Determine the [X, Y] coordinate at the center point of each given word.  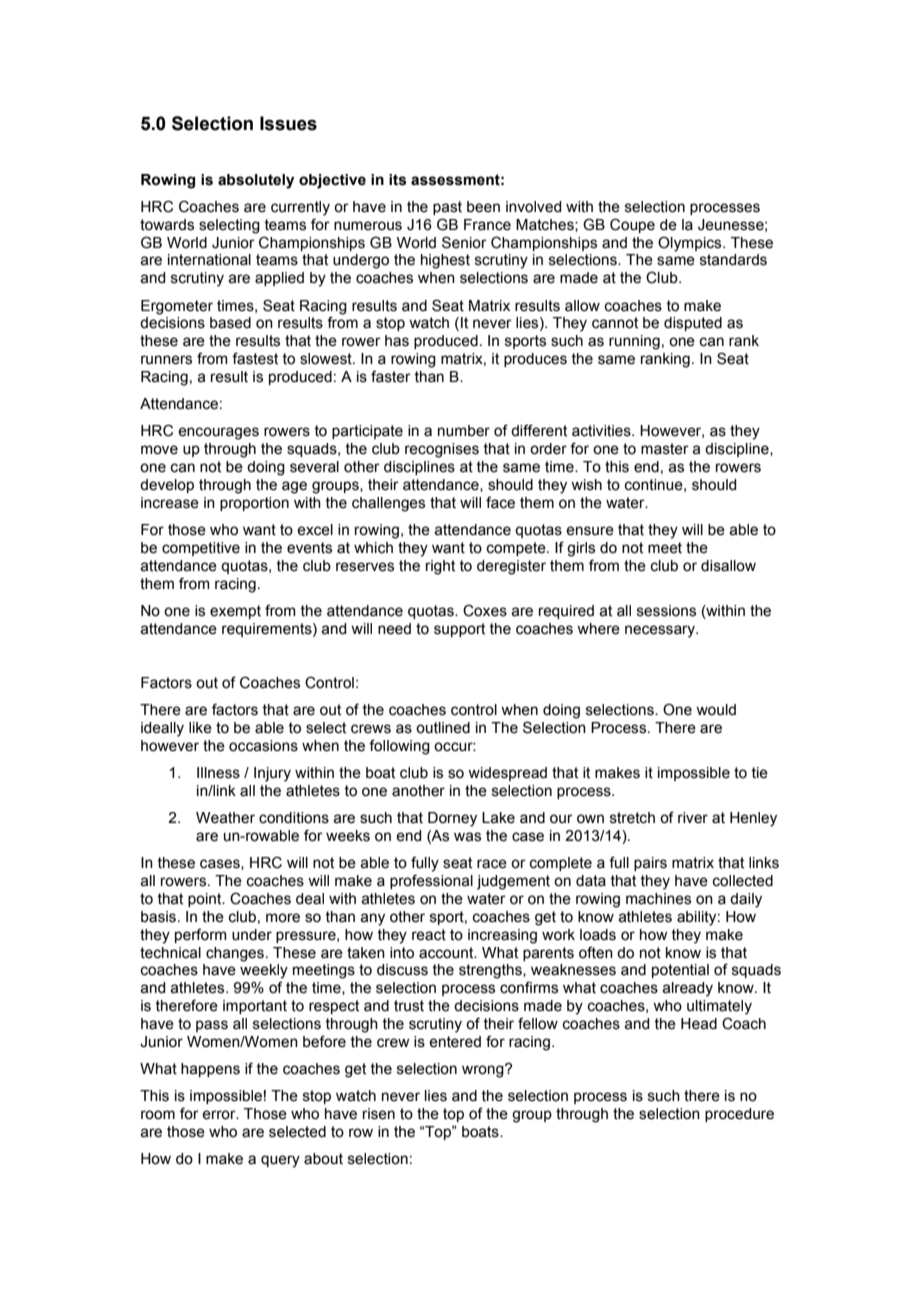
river [693, 818]
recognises [442, 450]
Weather [225, 818]
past [447, 208]
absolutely [256, 181]
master [665, 449]
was [467, 837]
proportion [254, 504]
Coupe [632, 225]
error [220, 1115]
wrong [484, 1071]
